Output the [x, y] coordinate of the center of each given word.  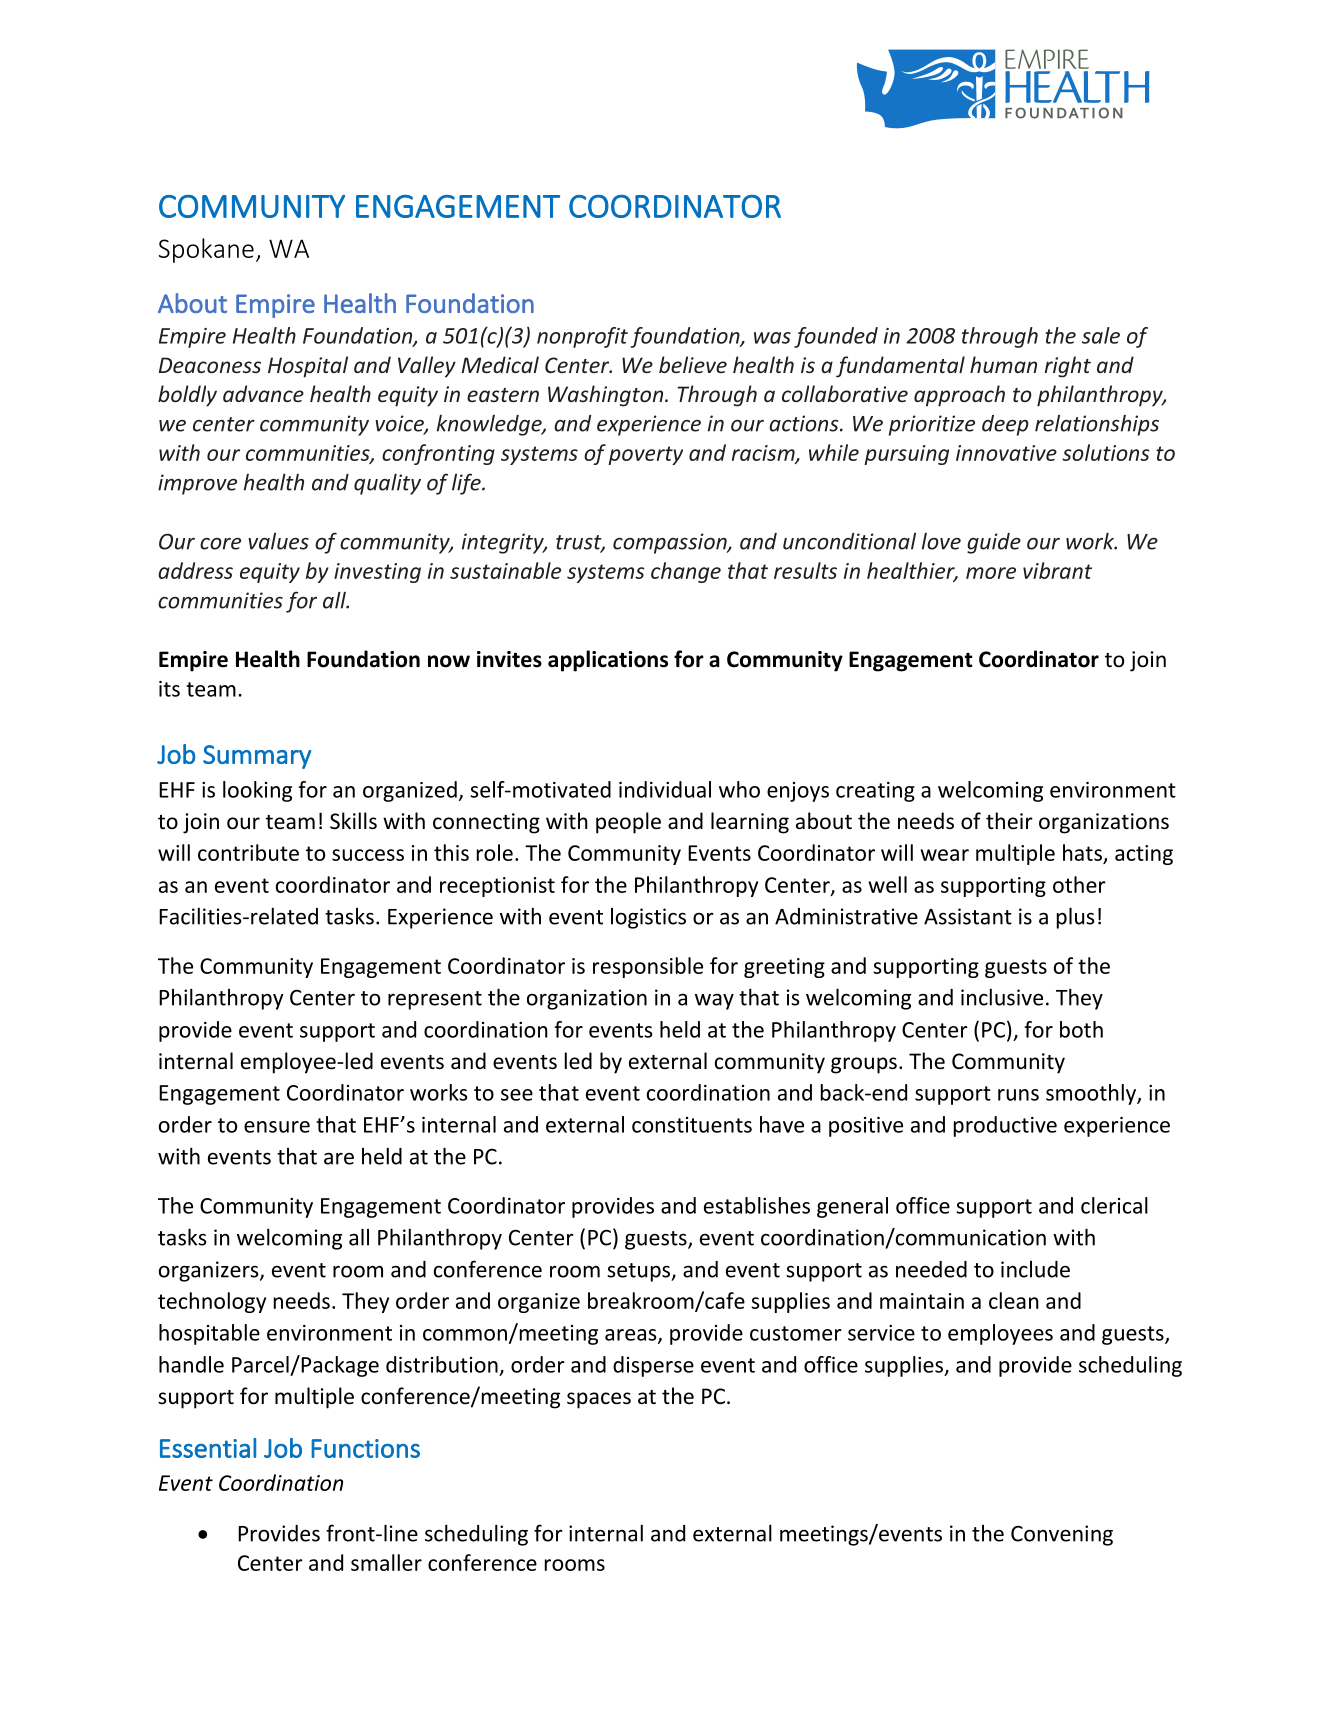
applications [608, 661]
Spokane [206, 250]
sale [1101, 335]
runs [1018, 1095]
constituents [692, 1125]
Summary [257, 757]
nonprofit [582, 337]
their [1009, 821]
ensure [277, 1127]
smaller [386, 1562]
